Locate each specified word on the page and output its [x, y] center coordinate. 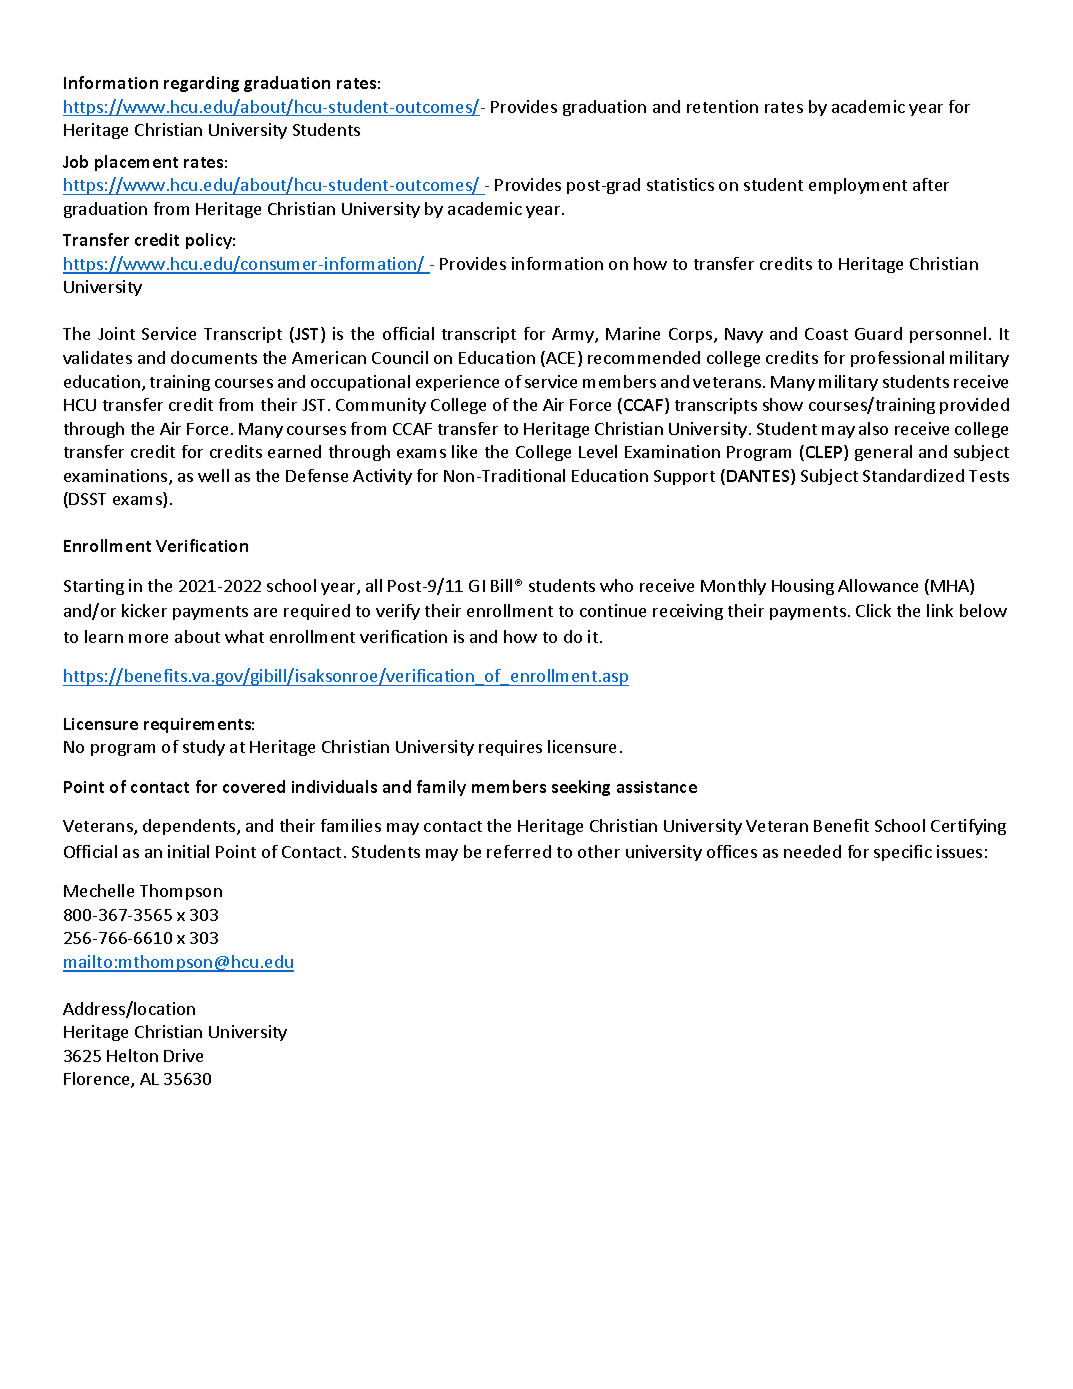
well [213, 475]
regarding [201, 84]
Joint [116, 333]
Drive [183, 1055]
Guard [878, 333]
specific [903, 853]
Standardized [913, 475]
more [148, 638]
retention [722, 106]
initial [188, 851]
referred [519, 851]
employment [858, 186]
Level [598, 451]
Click [873, 610]
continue [613, 610]
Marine [633, 333]
